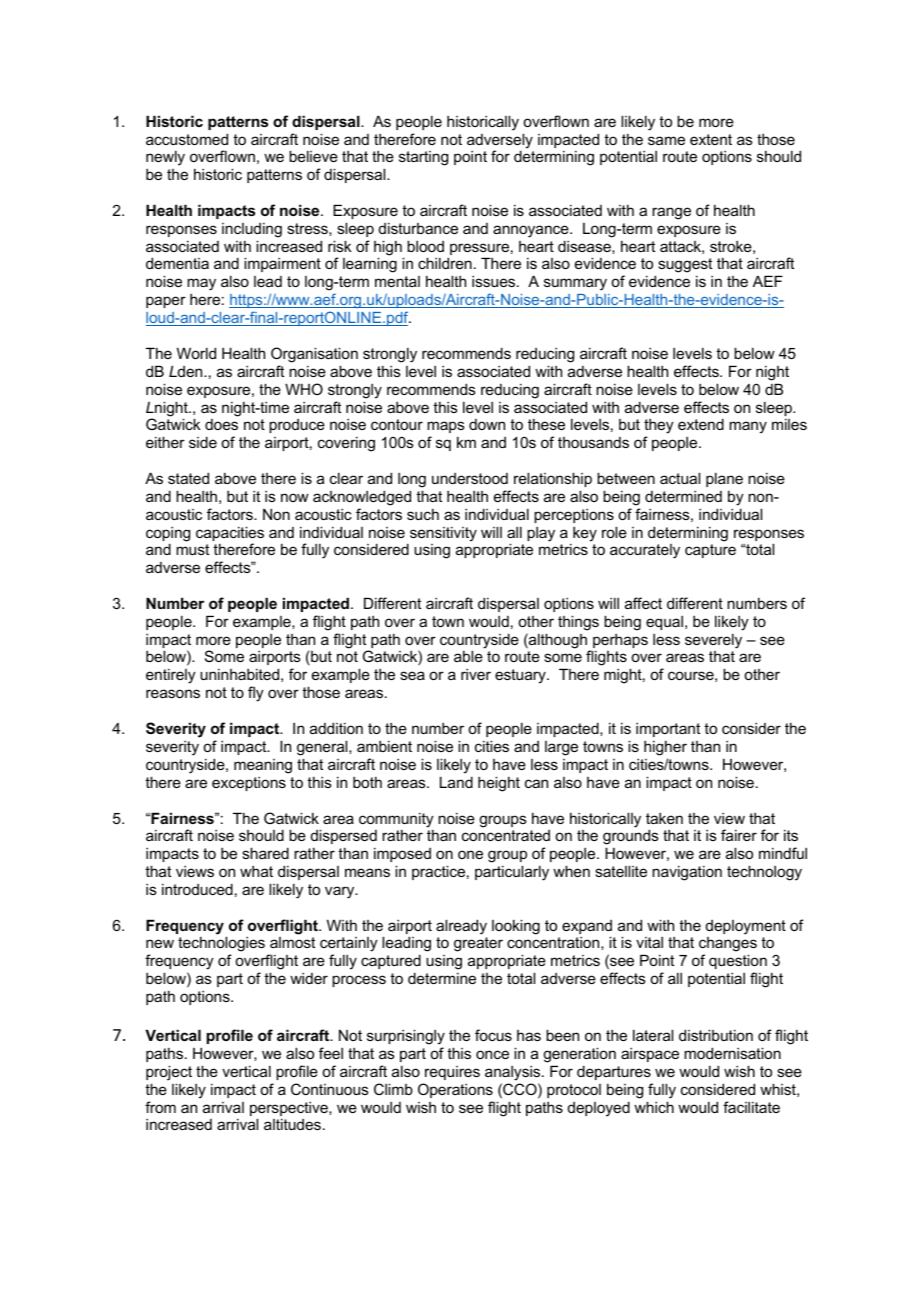 The width and height of the screenshot is (924, 1308). What do you see at coordinates (423, 158) in the screenshot?
I see `starting` at bounding box center [423, 158].
